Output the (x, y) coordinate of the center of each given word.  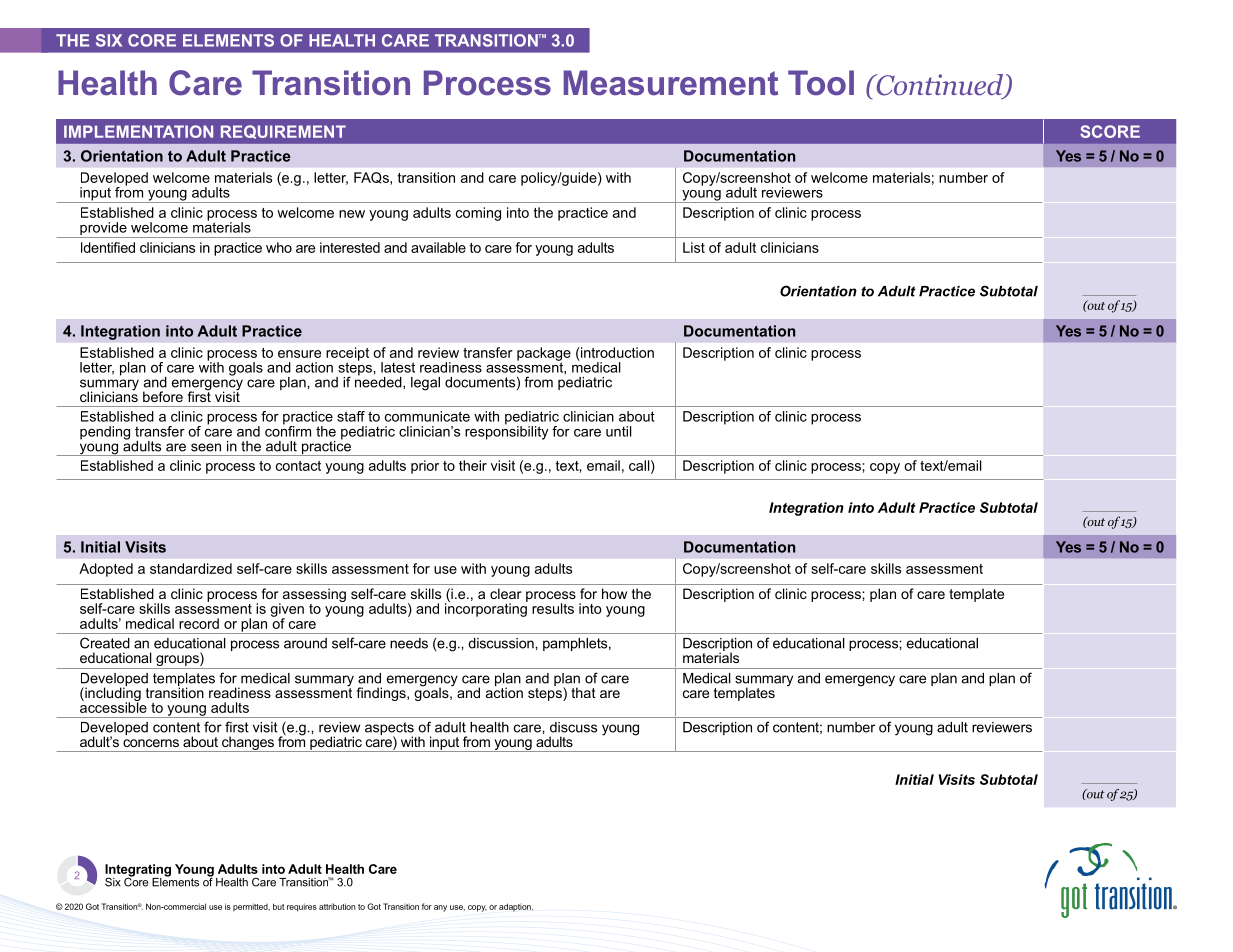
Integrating (138, 871)
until (619, 431)
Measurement (671, 83)
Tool (821, 83)
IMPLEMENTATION (138, 131)
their (473, 465)
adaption (516, 907)
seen (206, 447)
